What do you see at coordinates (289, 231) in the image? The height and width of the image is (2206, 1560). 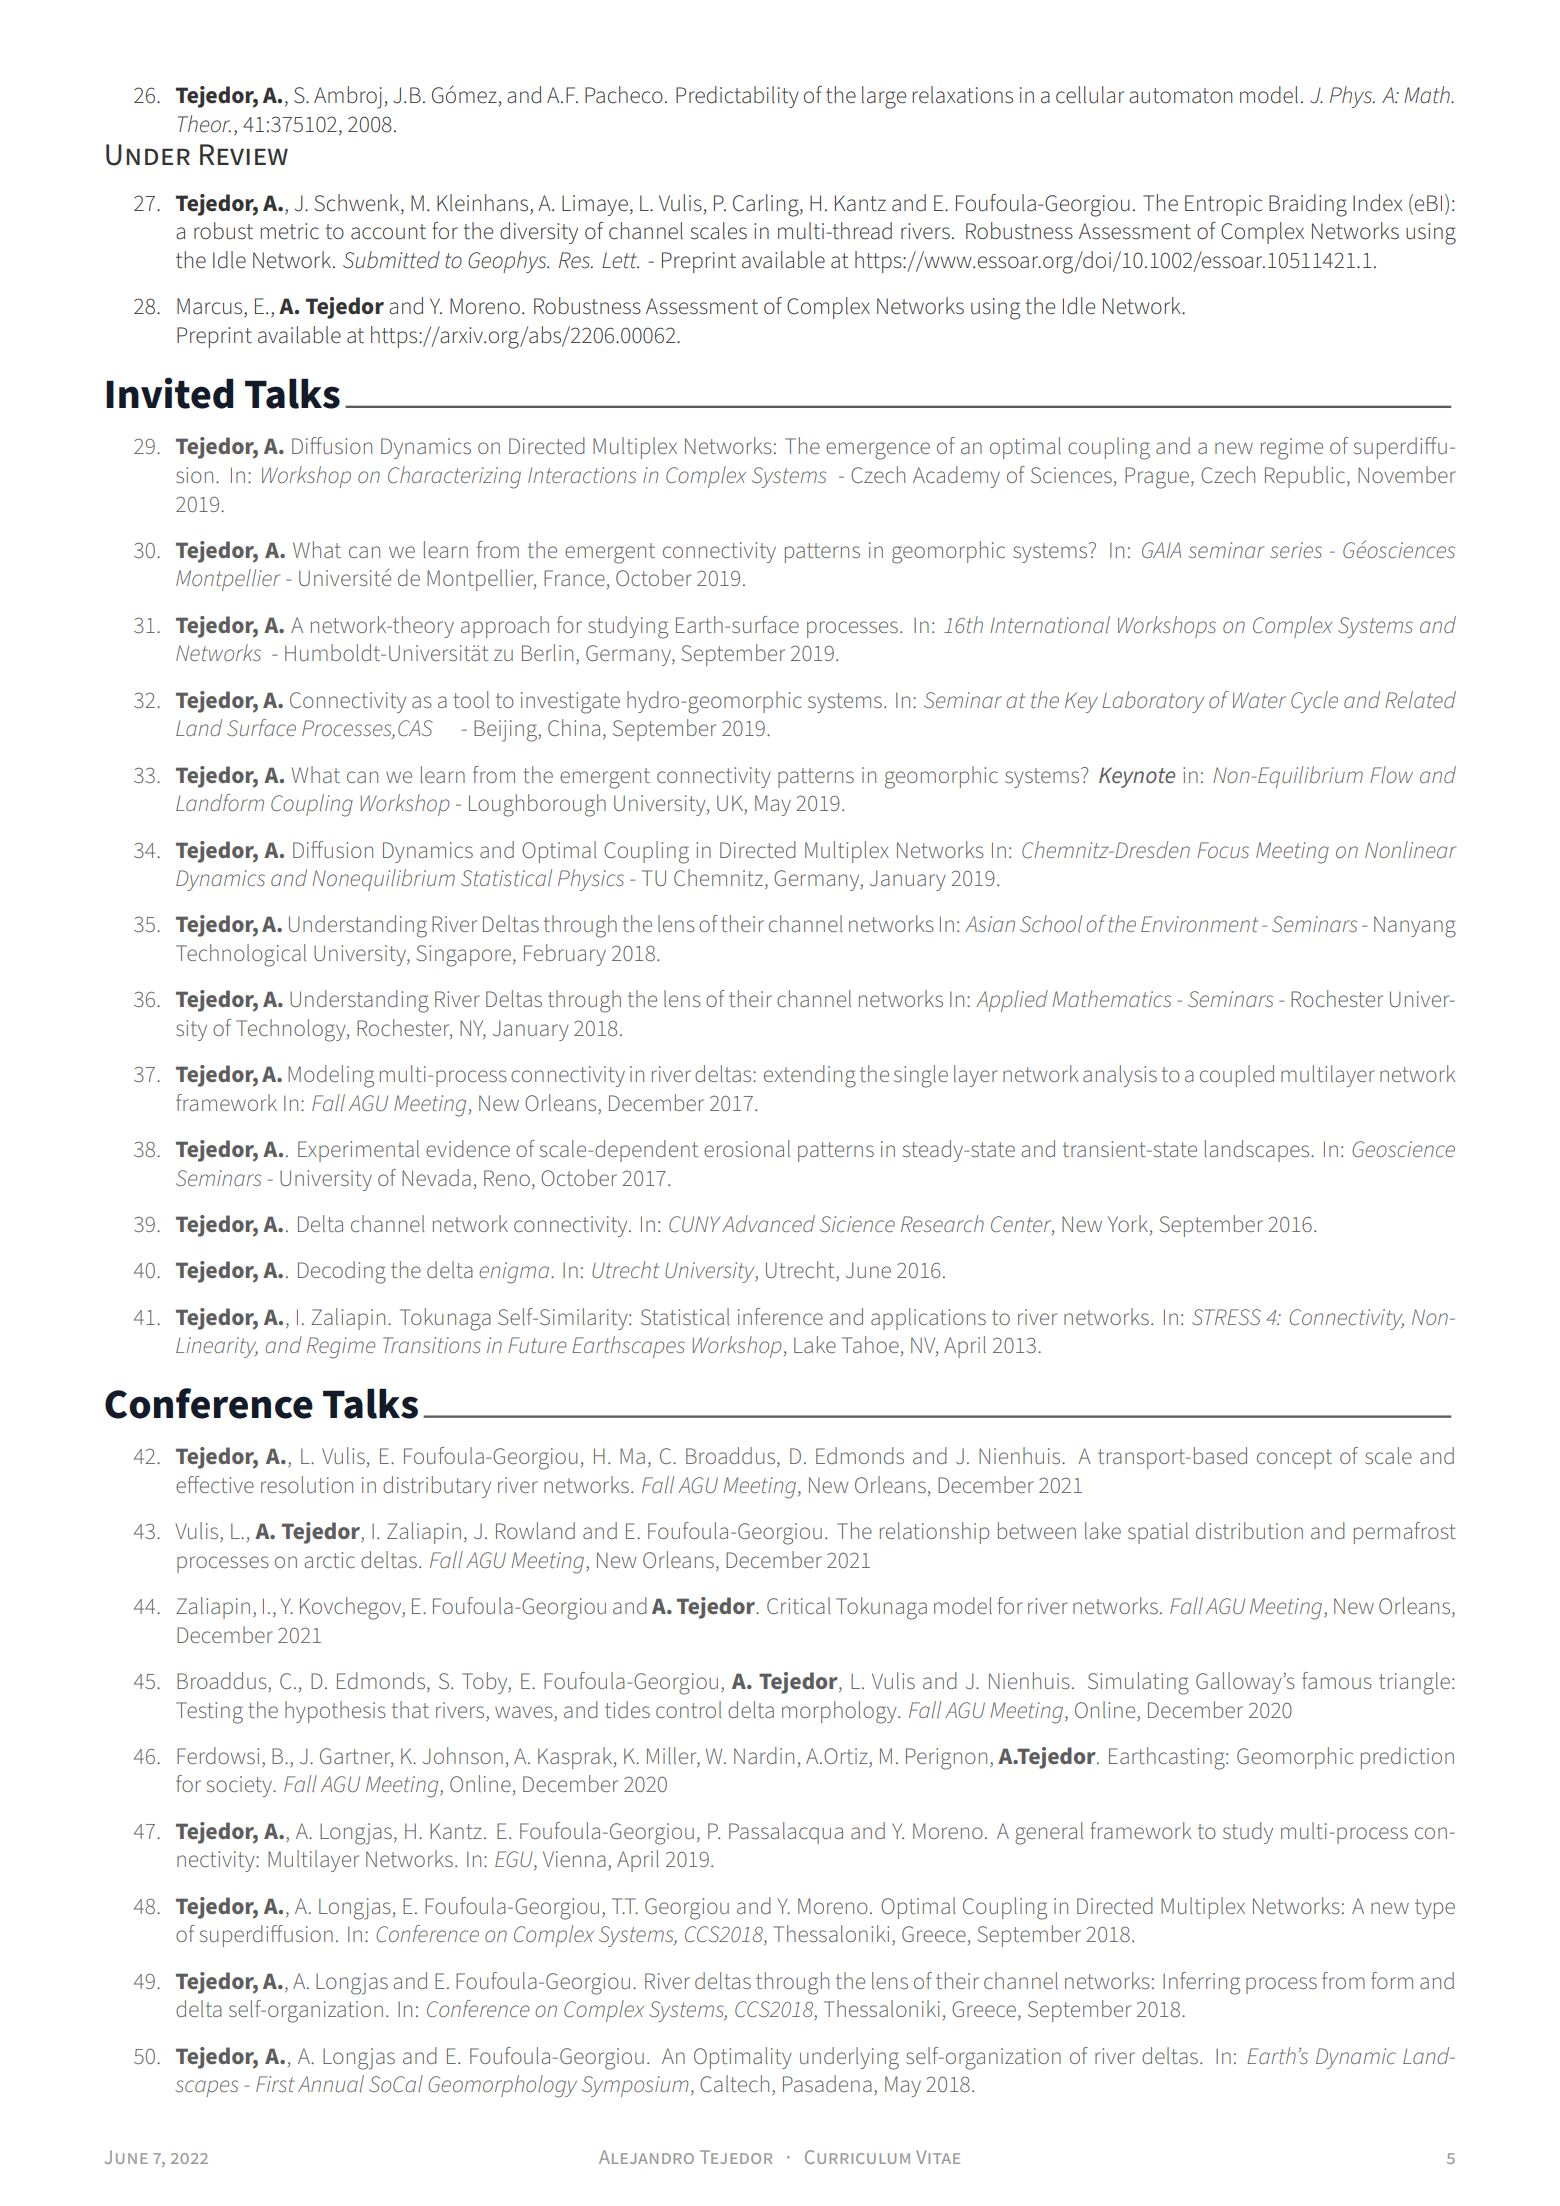 I see `metric` at bounding box center [289, 231].
